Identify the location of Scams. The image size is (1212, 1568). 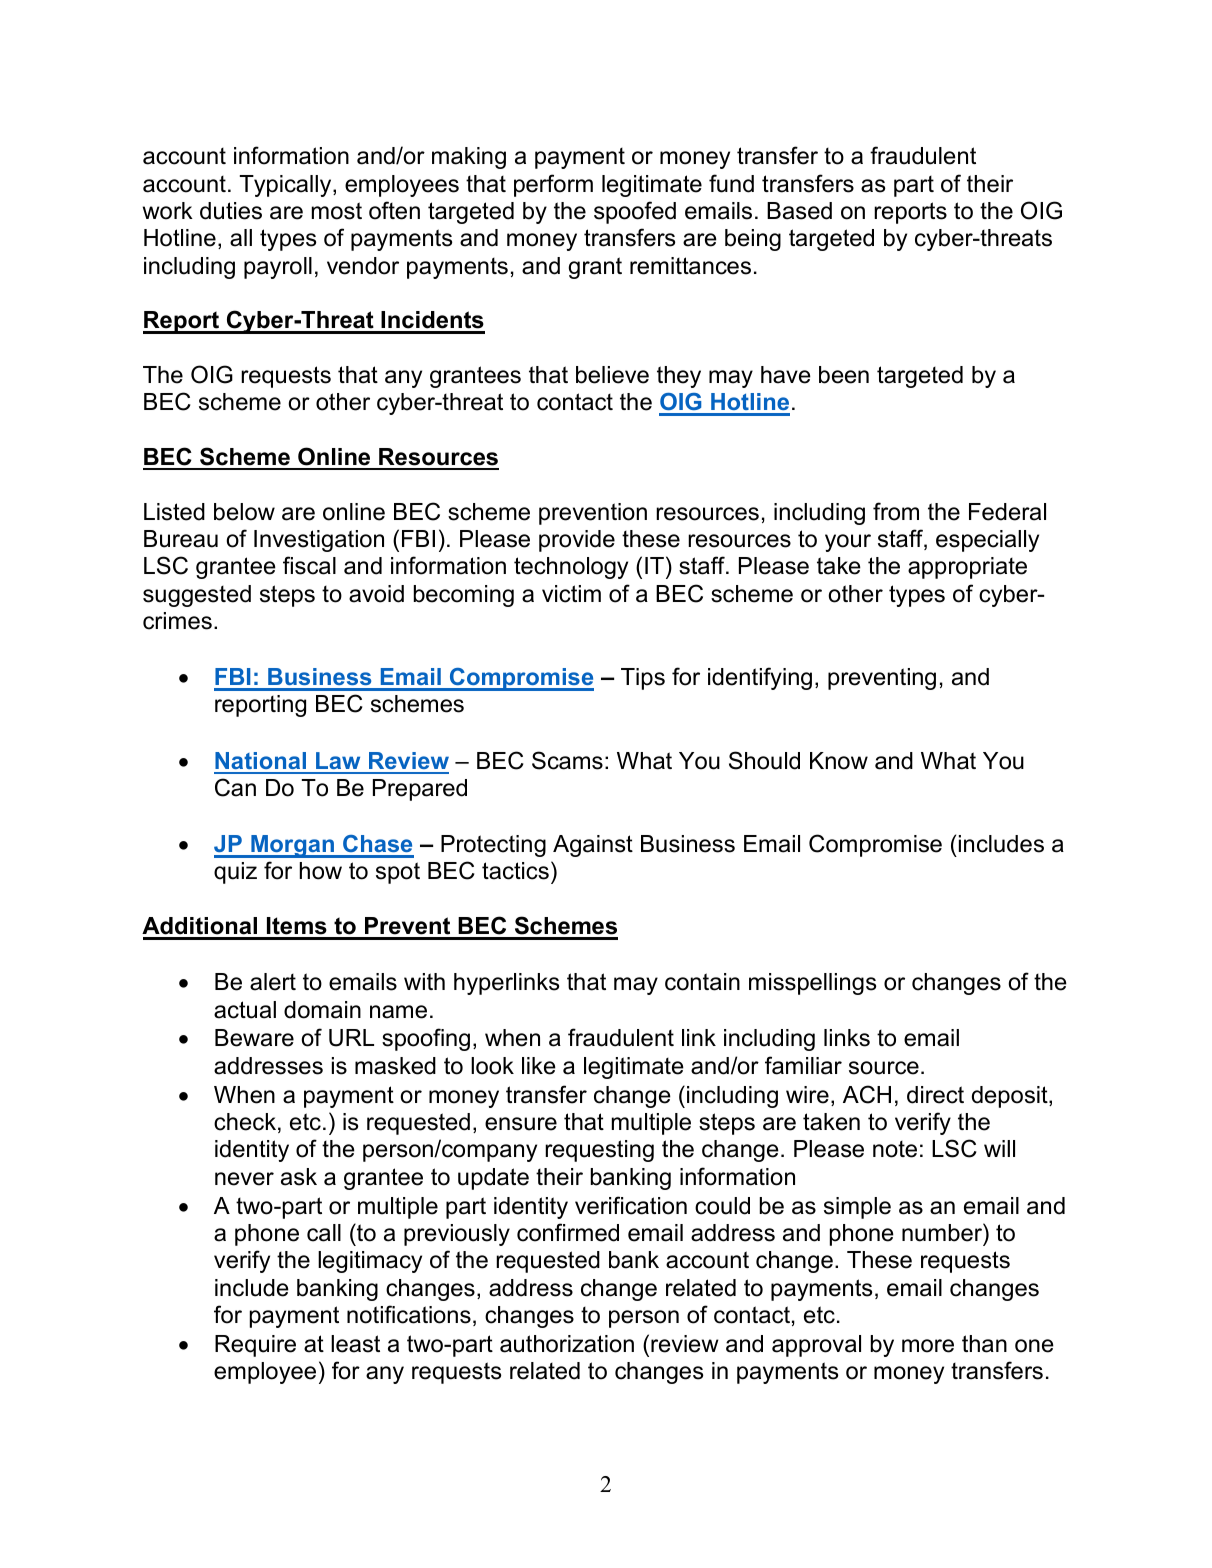
(567, 760).
